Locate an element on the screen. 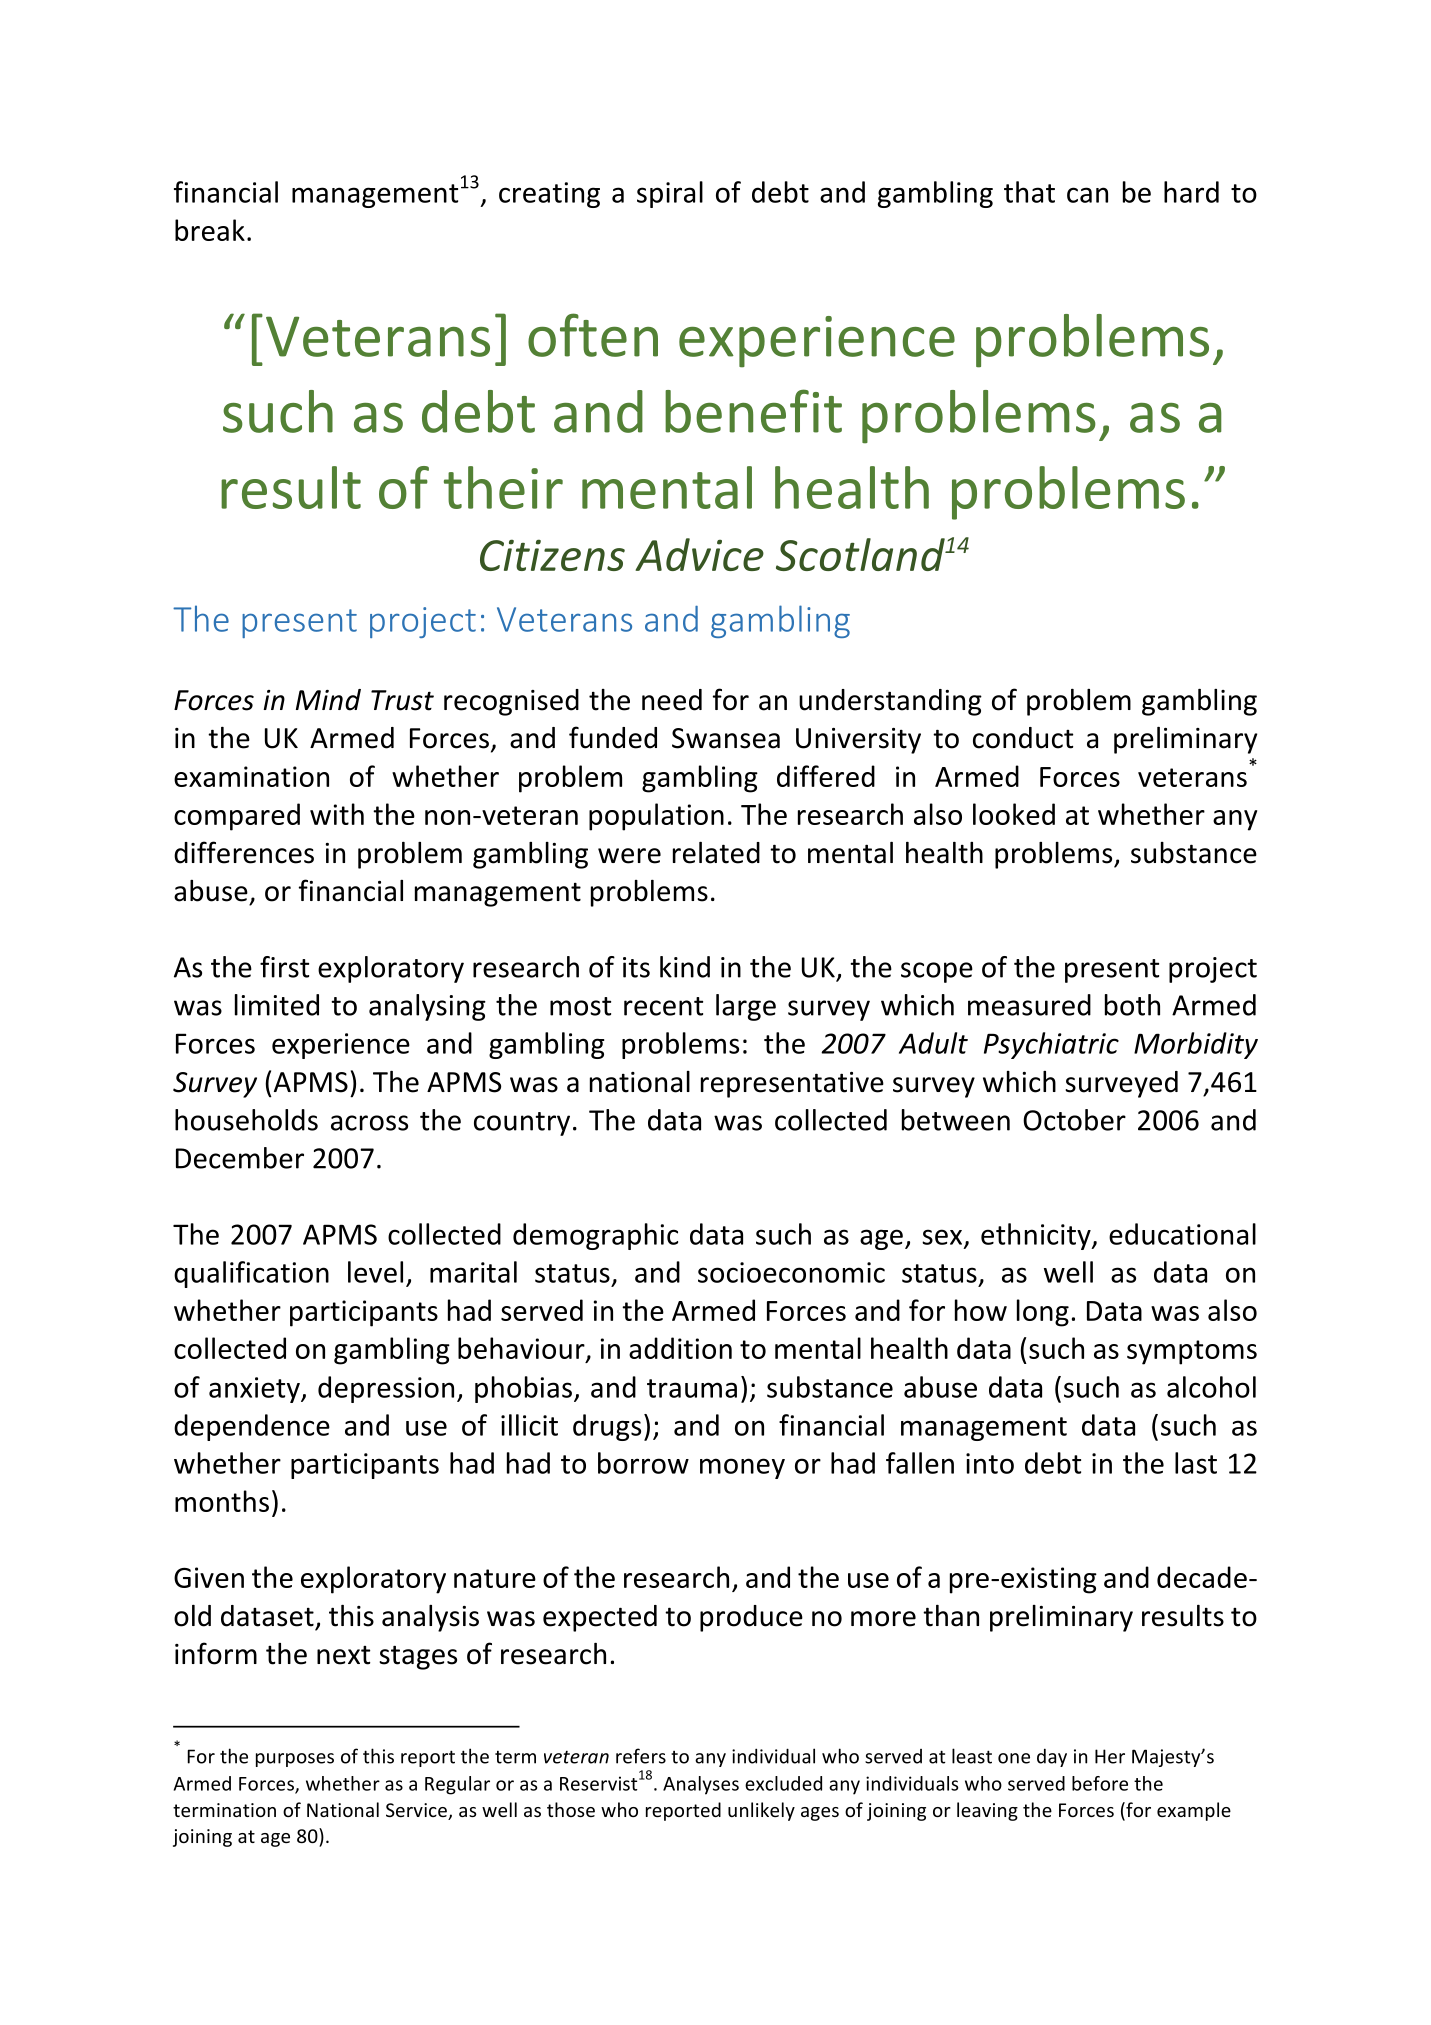 This screenshot has height=2025, width=1431. can is located at coordinates (1087, 195).
